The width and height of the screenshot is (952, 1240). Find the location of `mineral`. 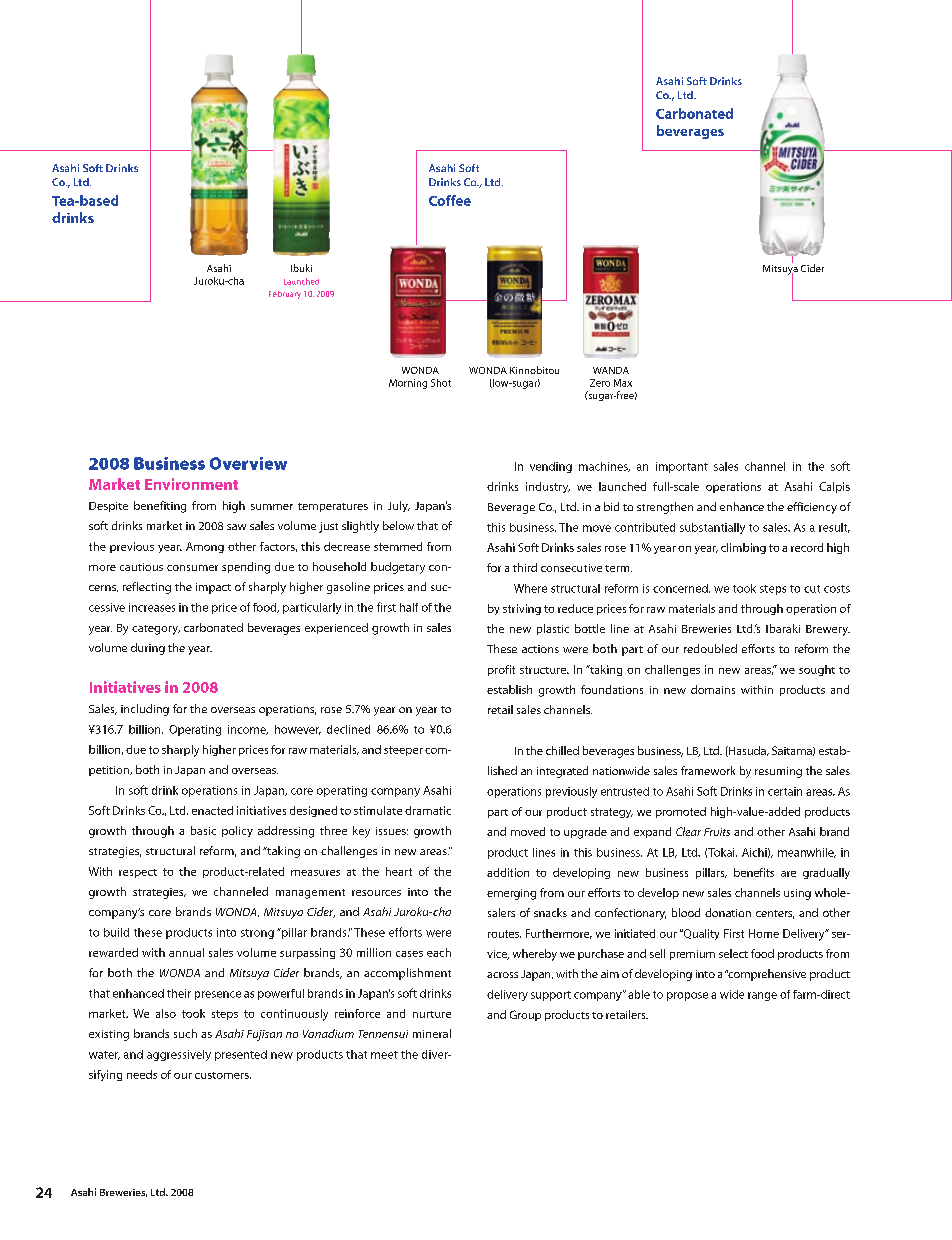

mineral is located at coordinates (432, 1033).
